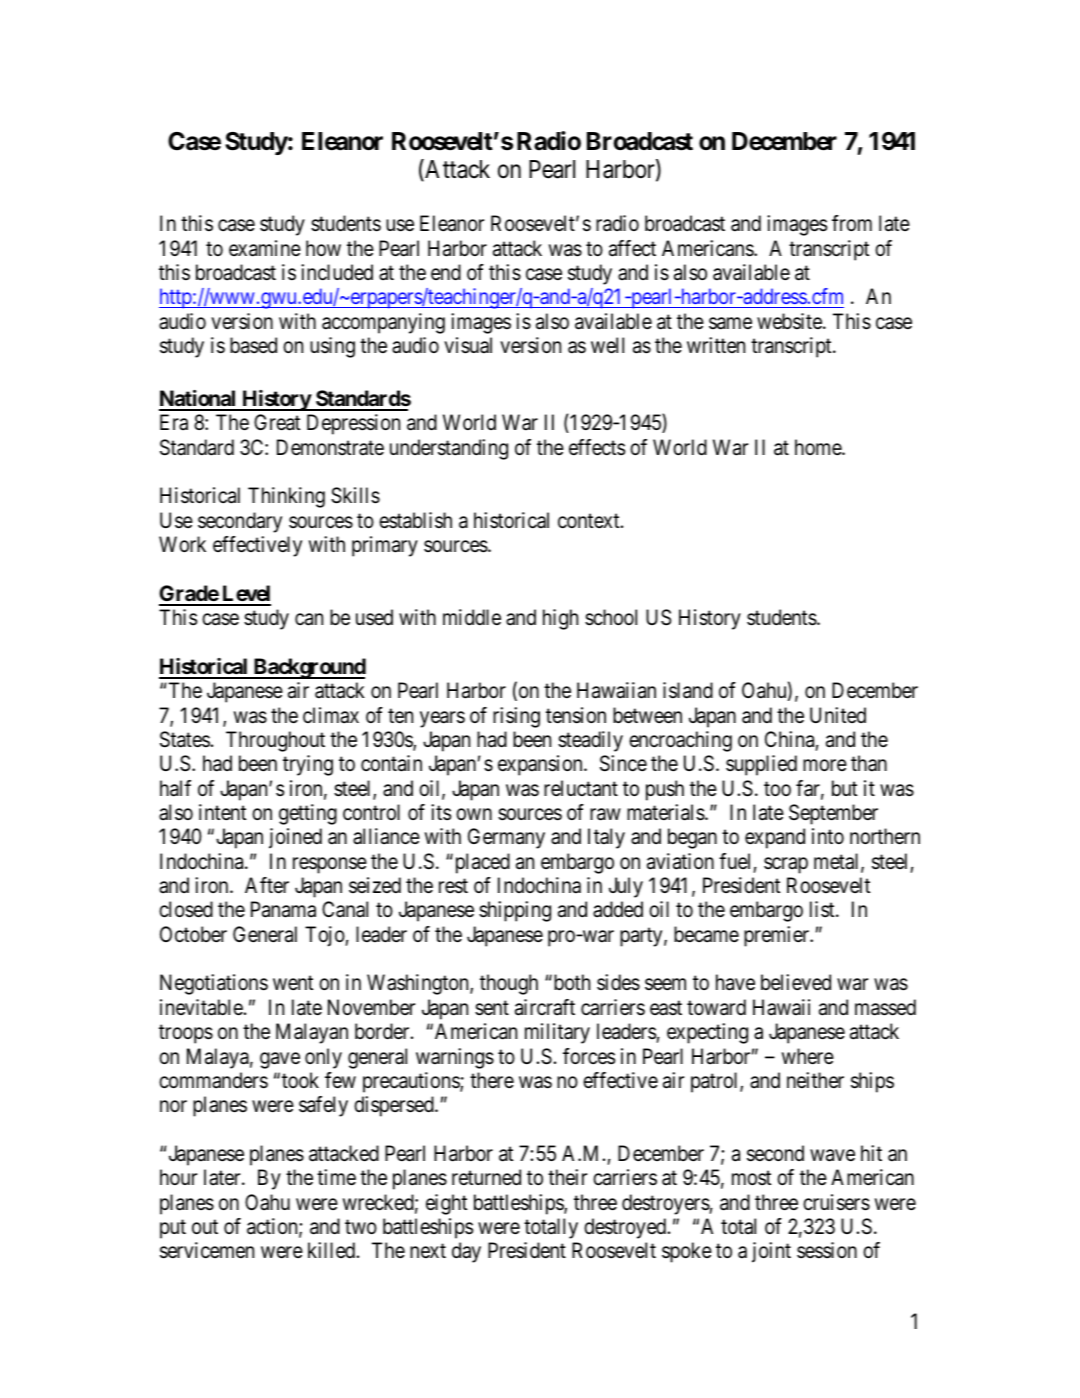  What do you see at coordinates (567, 1177) in the screenshot?
I see `their` at bounding box center [567, 1177].
